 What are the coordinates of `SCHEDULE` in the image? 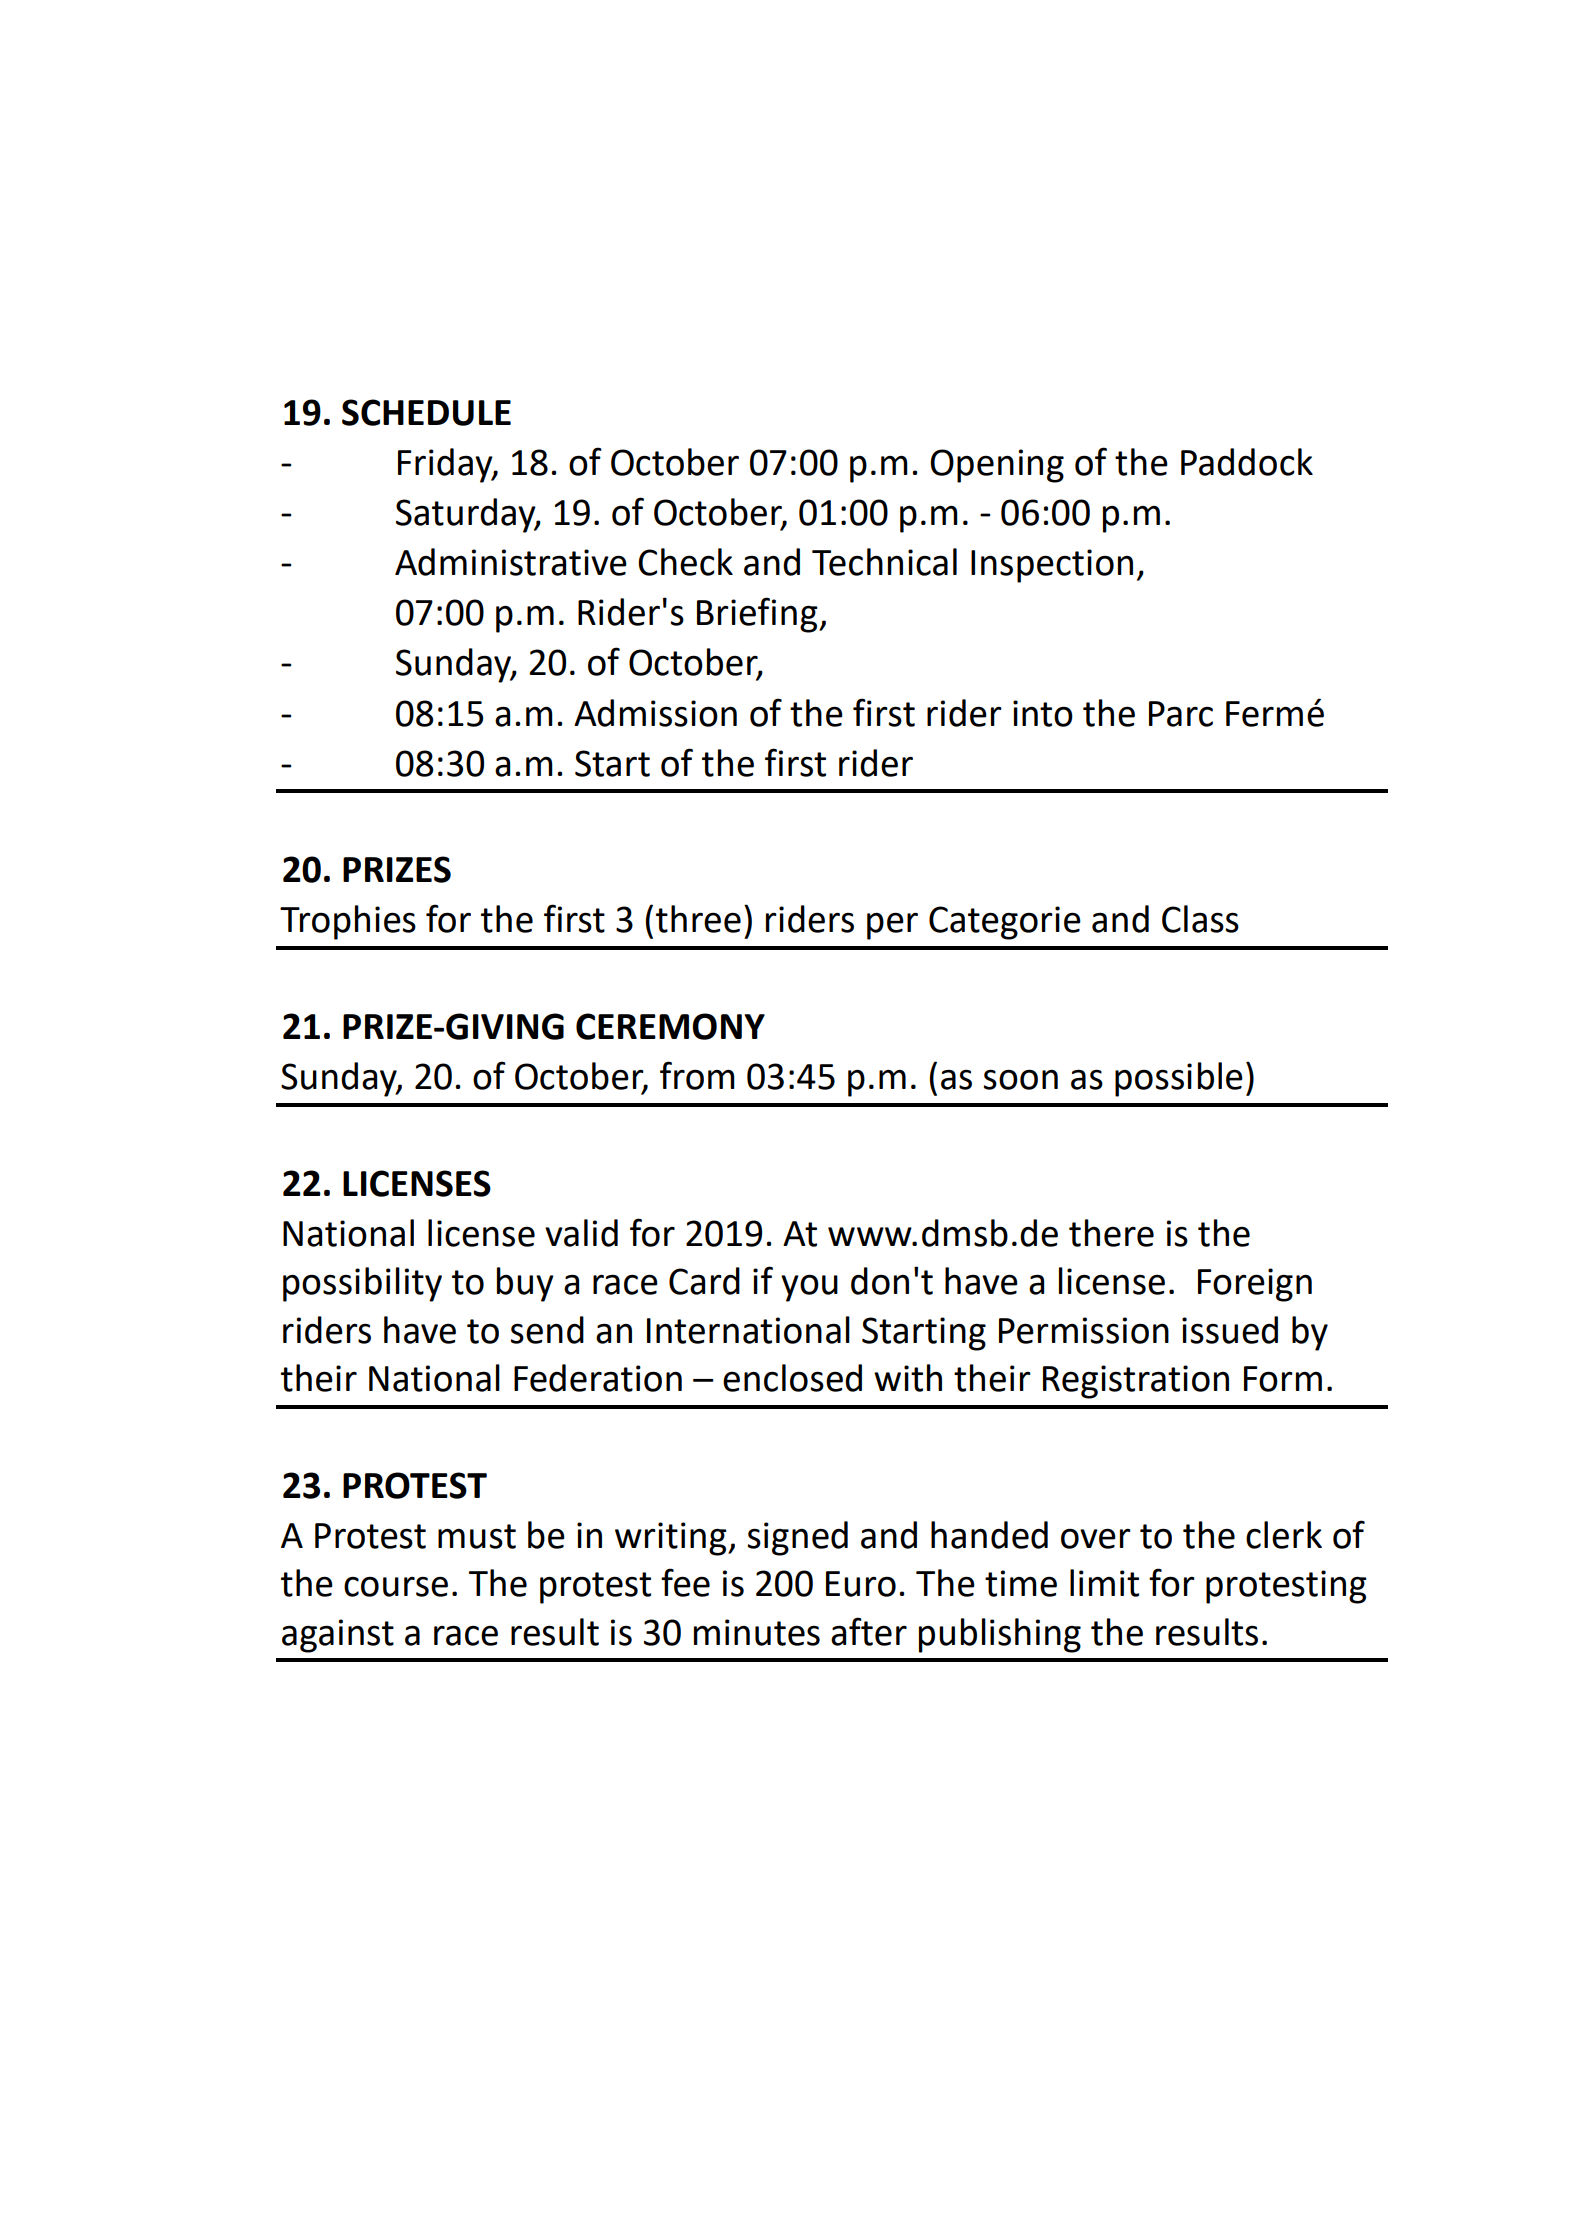 It's located at (426, 412).
